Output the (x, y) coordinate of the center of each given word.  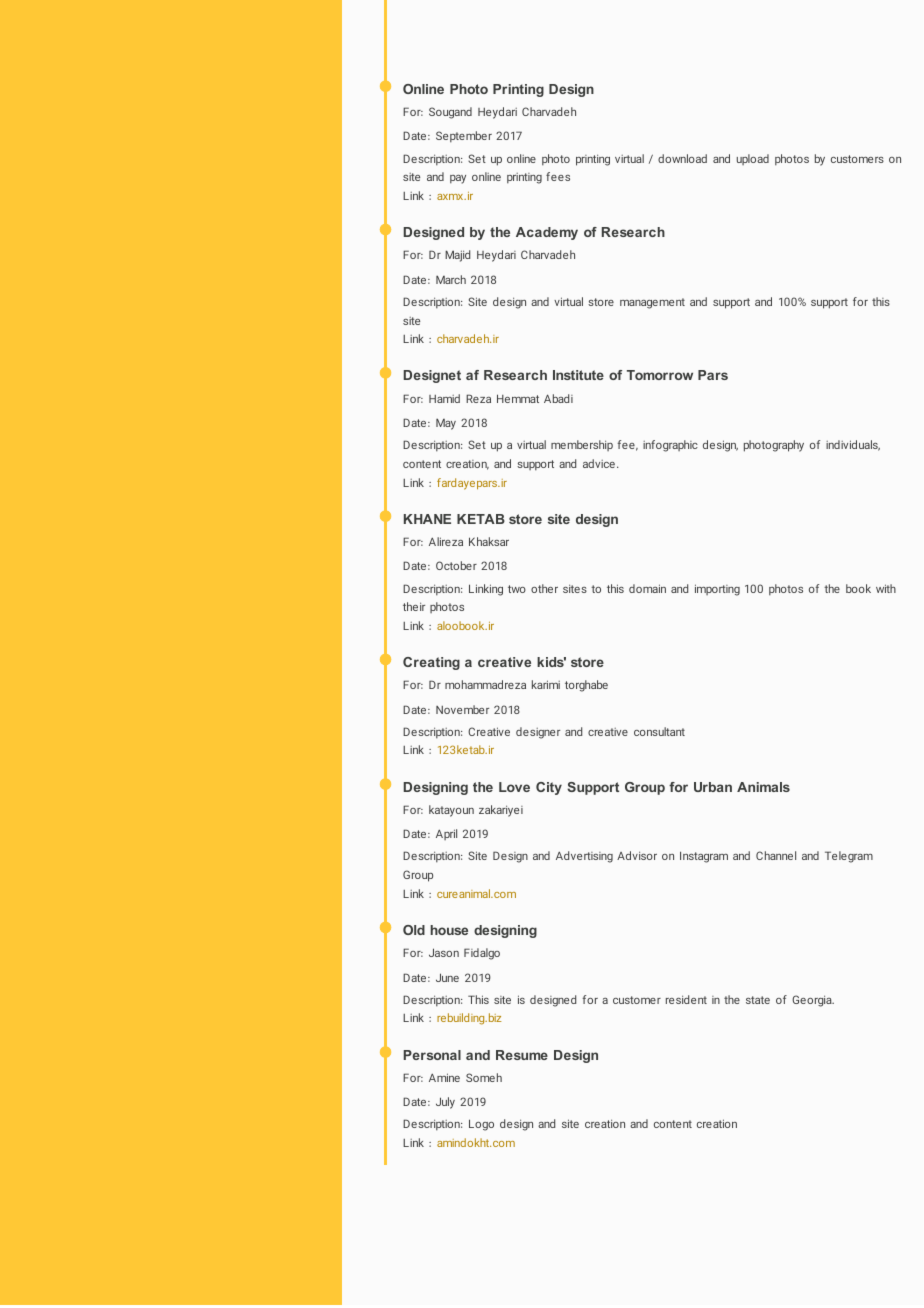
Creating (431, 663)
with (886, 588)
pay (458, 179)
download (682, 158)
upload (753, 159)
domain (647, 588)
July (445, 1103)
